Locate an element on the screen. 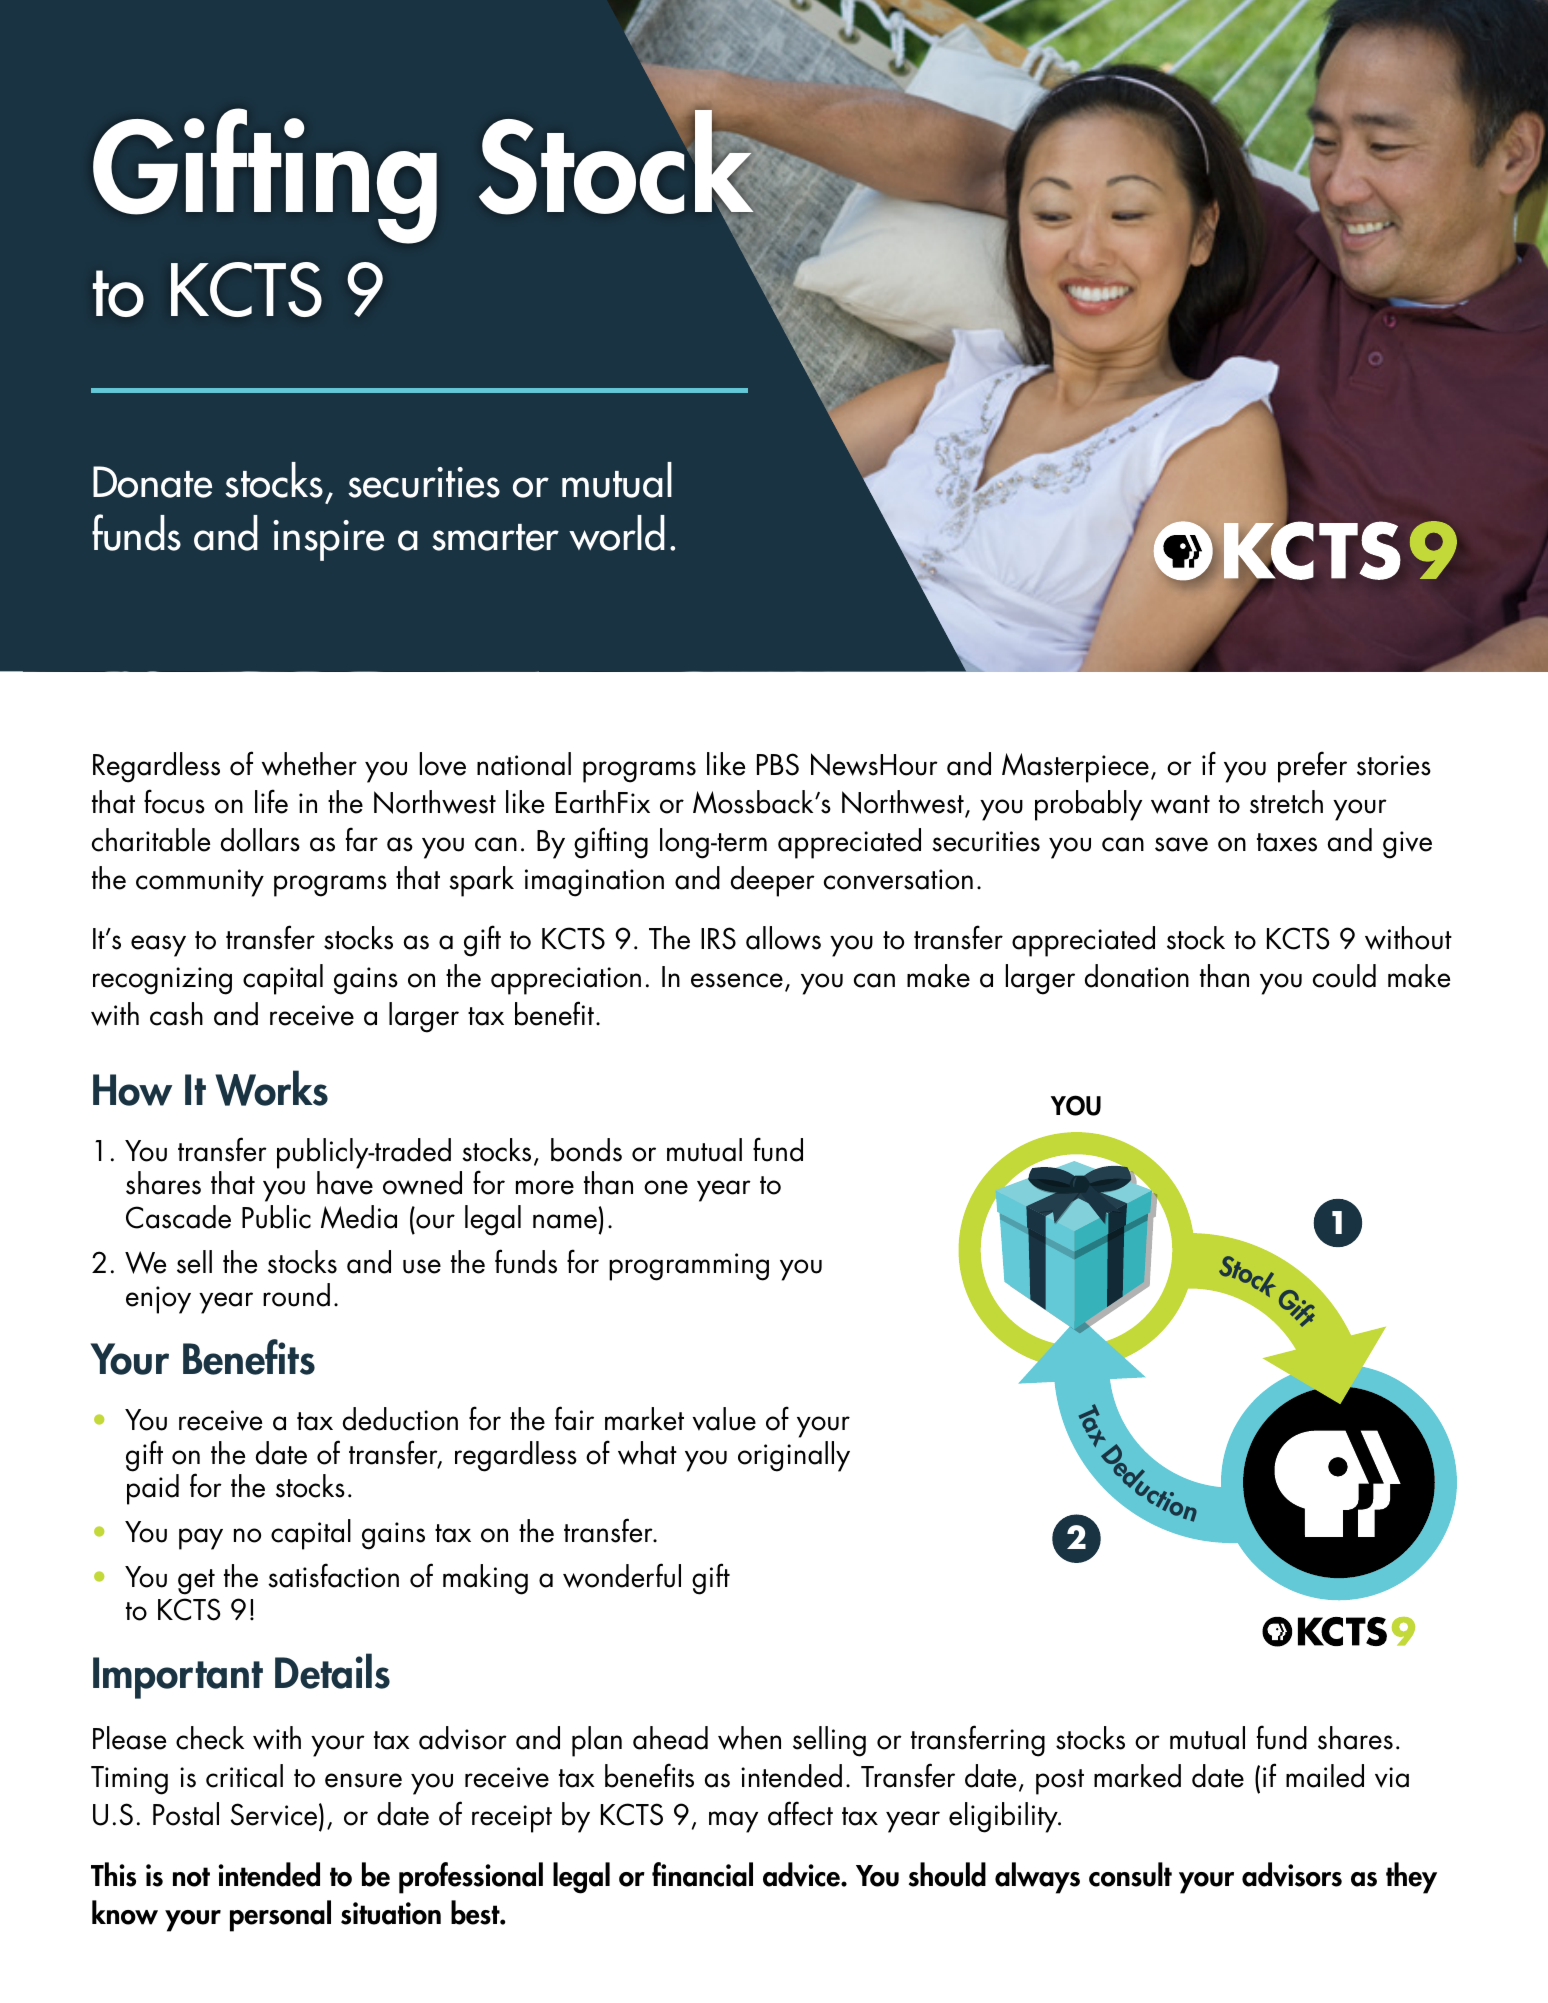 This screenshot has height=2003, width=1548. taxes is located at coordinates (1287, 842).
